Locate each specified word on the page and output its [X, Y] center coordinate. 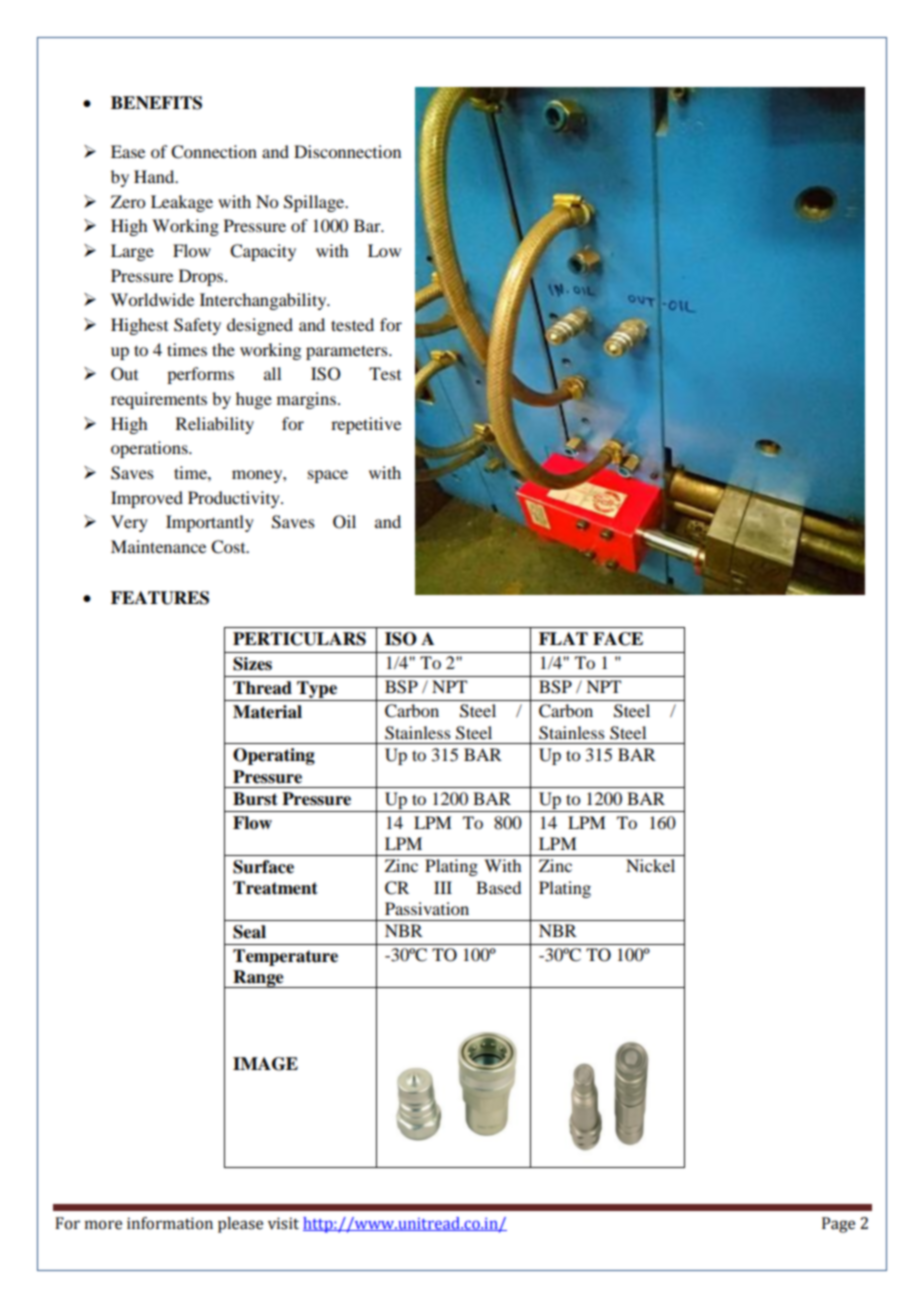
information [170, 1223]
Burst [255, 799]
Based [498, 887]
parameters [348, 352]
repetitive [366, 425]
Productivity [235, 499]
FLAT [563, 638]
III [443, 887]
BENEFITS [156, 103]
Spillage [315, 203]
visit [283, 1223]
